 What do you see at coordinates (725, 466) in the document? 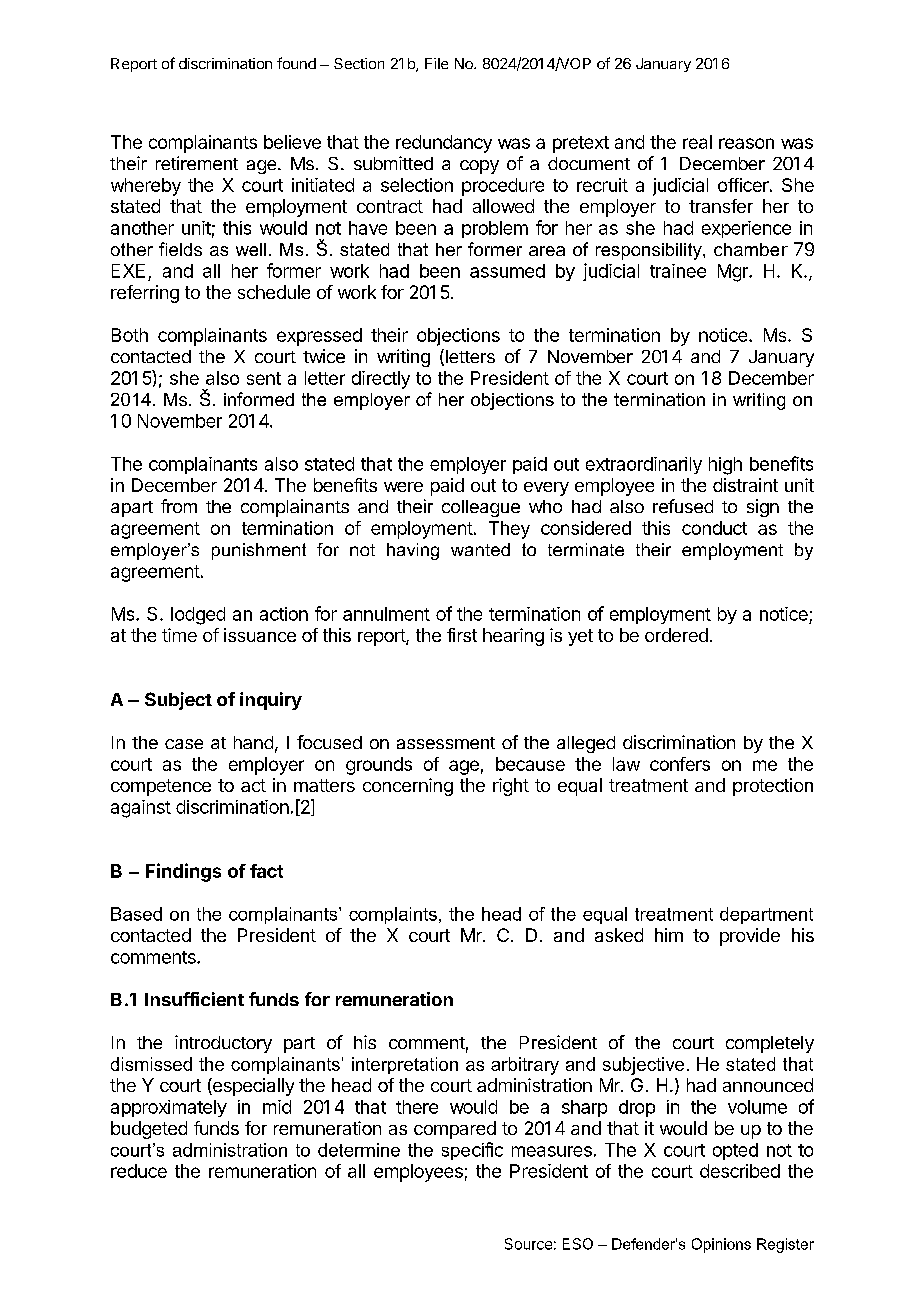
I see `high` at bounding box center [725, 466].
